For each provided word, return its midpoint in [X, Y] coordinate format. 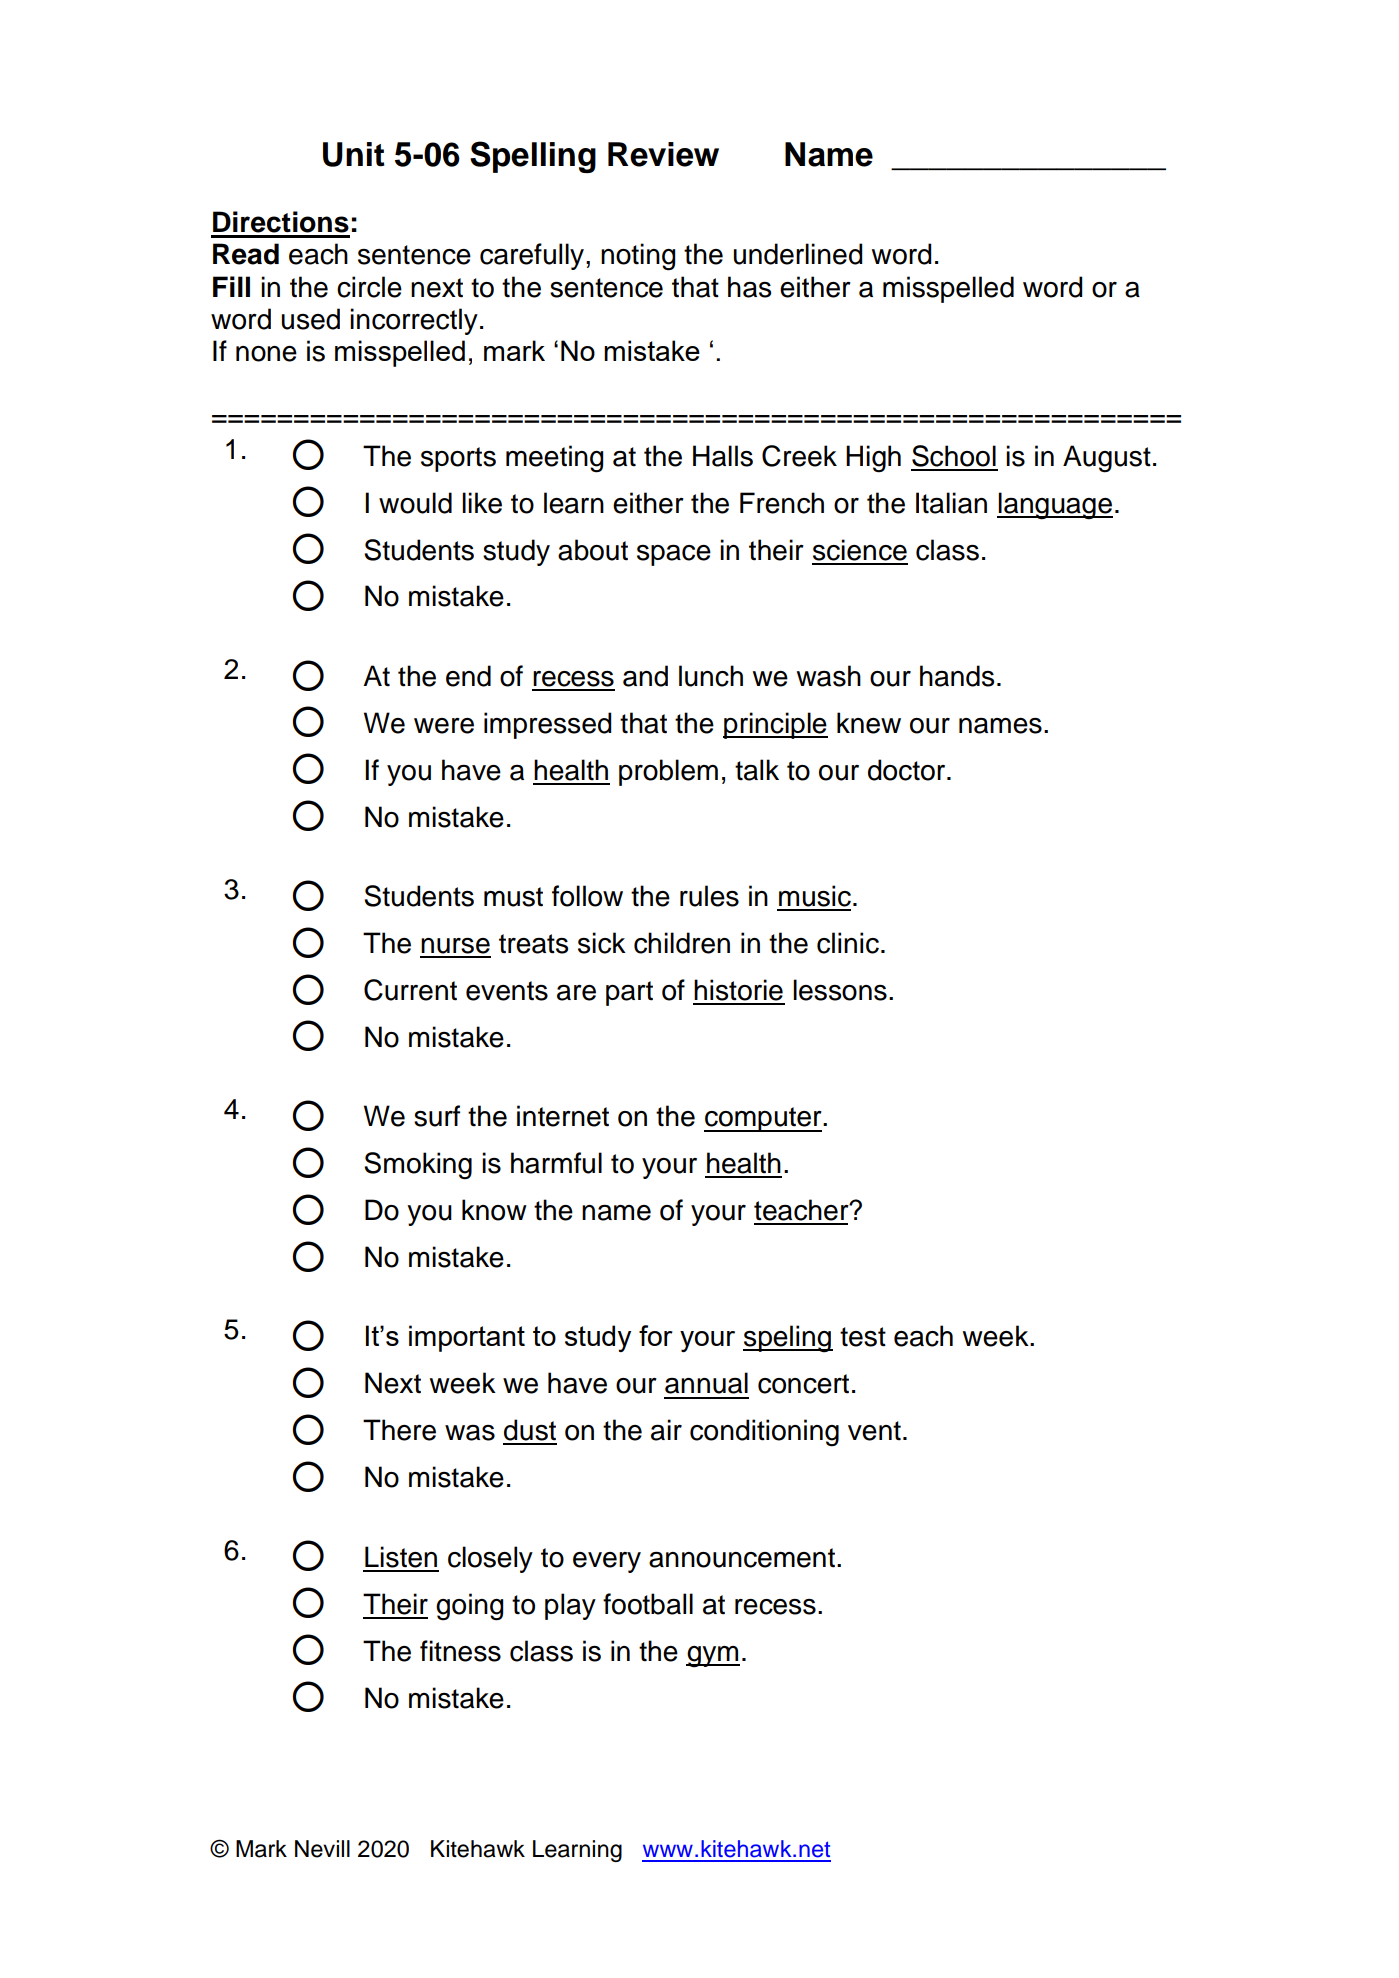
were [444, 726]
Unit [354, 154]
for [656, 1335]
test [863, 1337]
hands [957, 676]
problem [668, 772]
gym [713, 1657]
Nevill [322, 1849]
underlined [798, 254]
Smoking [418, 1166]
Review [663, 154]
